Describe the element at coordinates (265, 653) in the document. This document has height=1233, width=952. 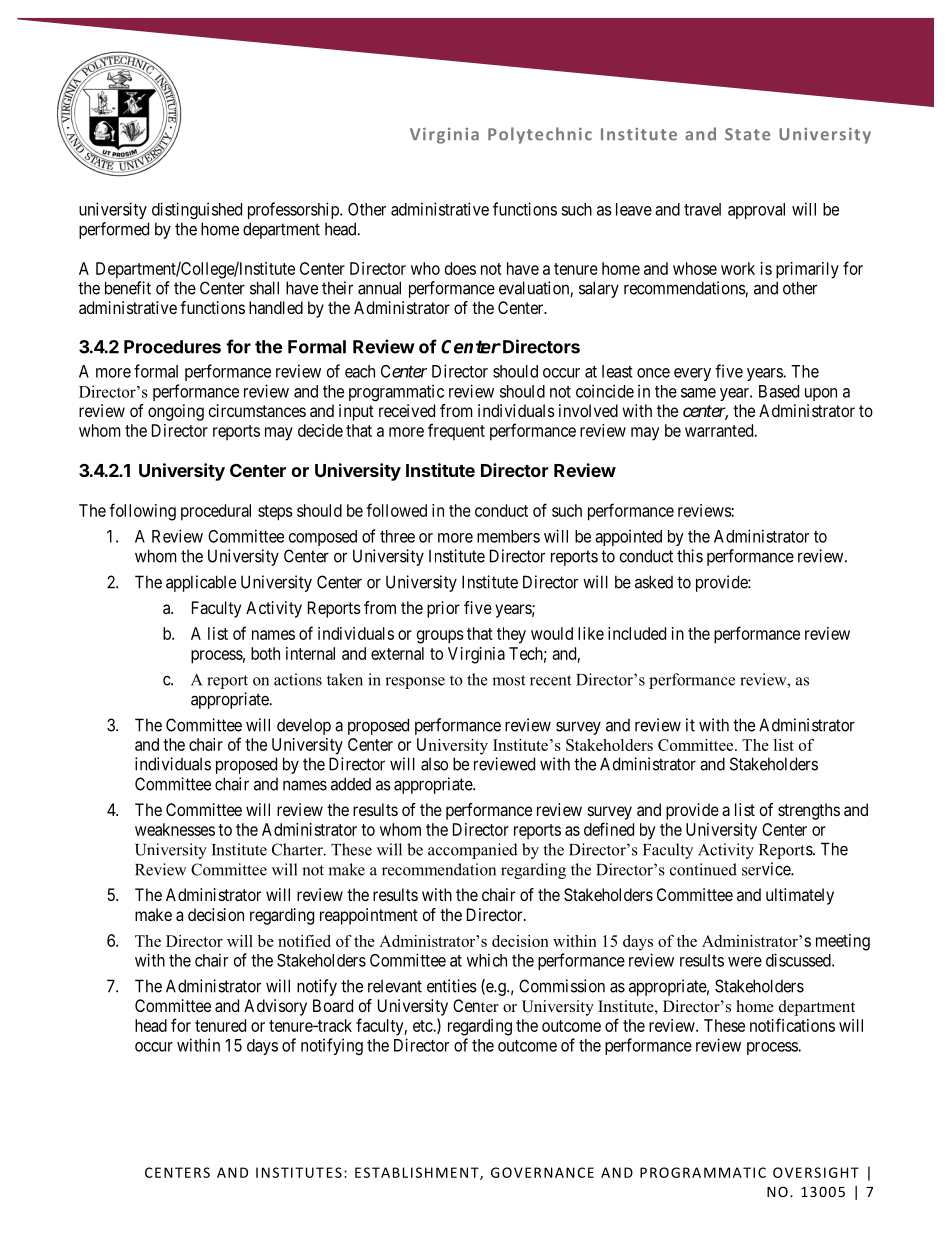
I see `both` at that location.
